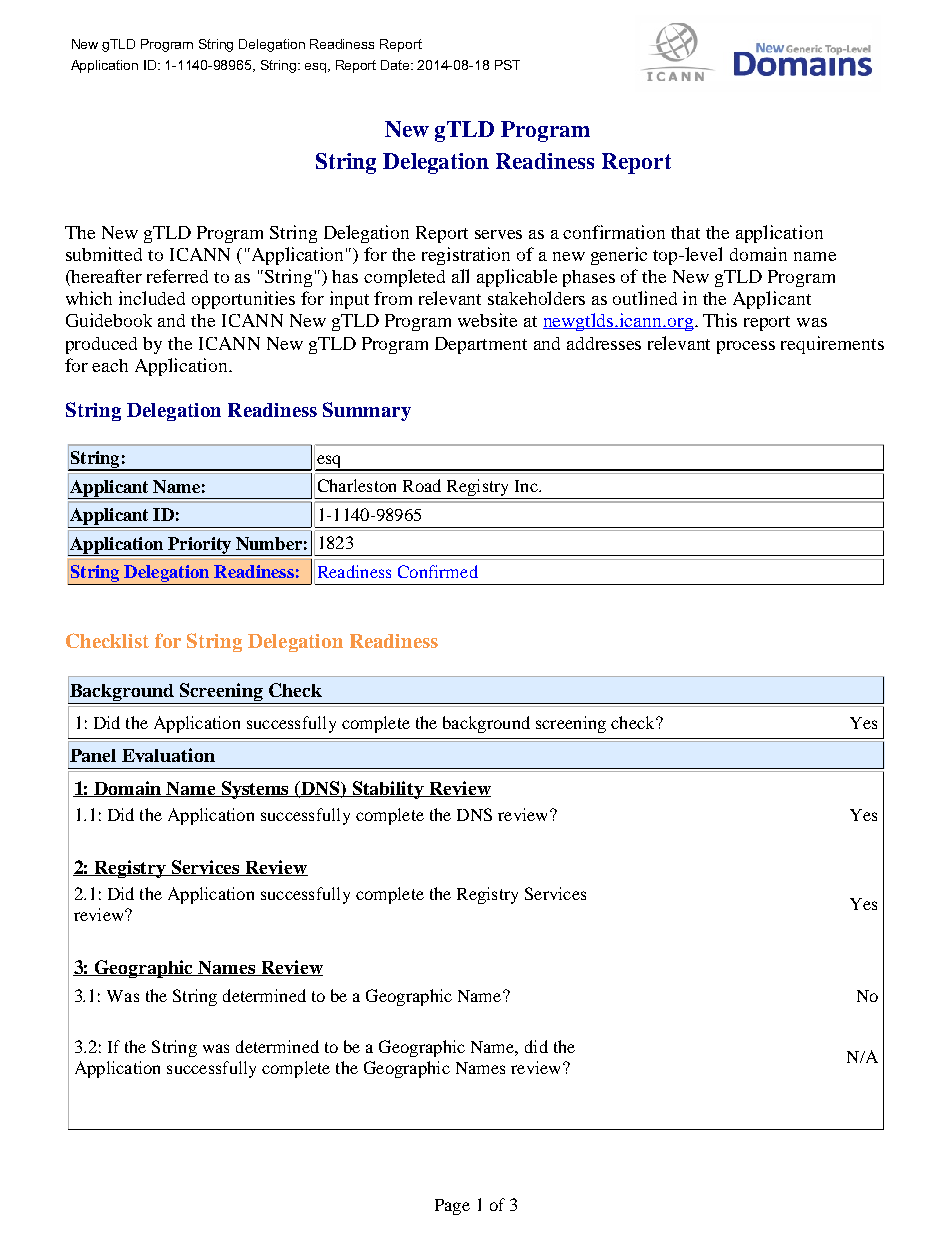 Image resolution: width=952 pixels, height=1233 pixels. I want to click on PST, so click(507, 65).
